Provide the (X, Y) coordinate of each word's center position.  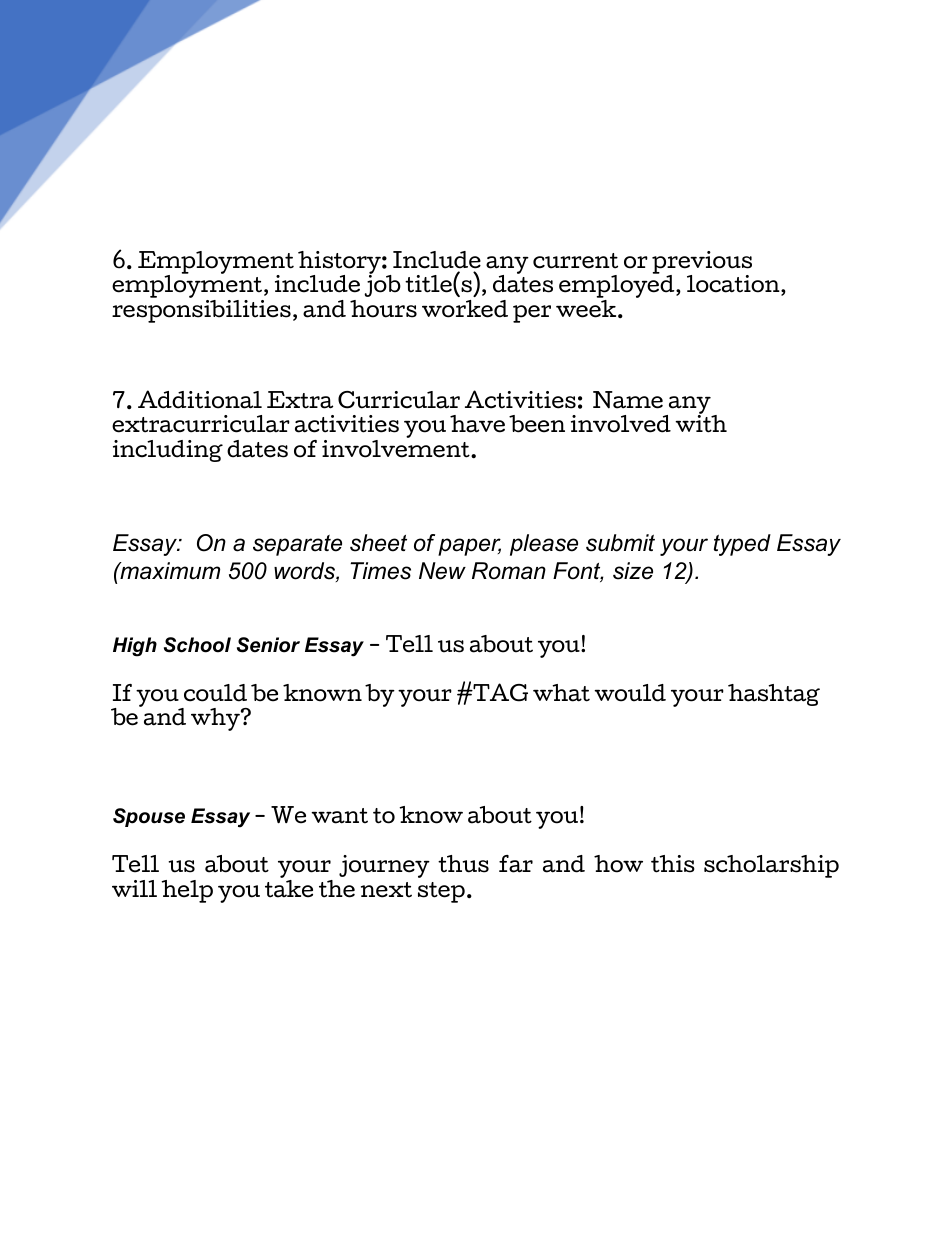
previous (702, 263)
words (305, 572)
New (442, 571)
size (633, 571)
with (701, 423)
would (630, 693)
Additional (200, 399)
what (561, 693)
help (187, 891)
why (216, 719)
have (477, 424)
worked (465, 309)
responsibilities (201, 310)
